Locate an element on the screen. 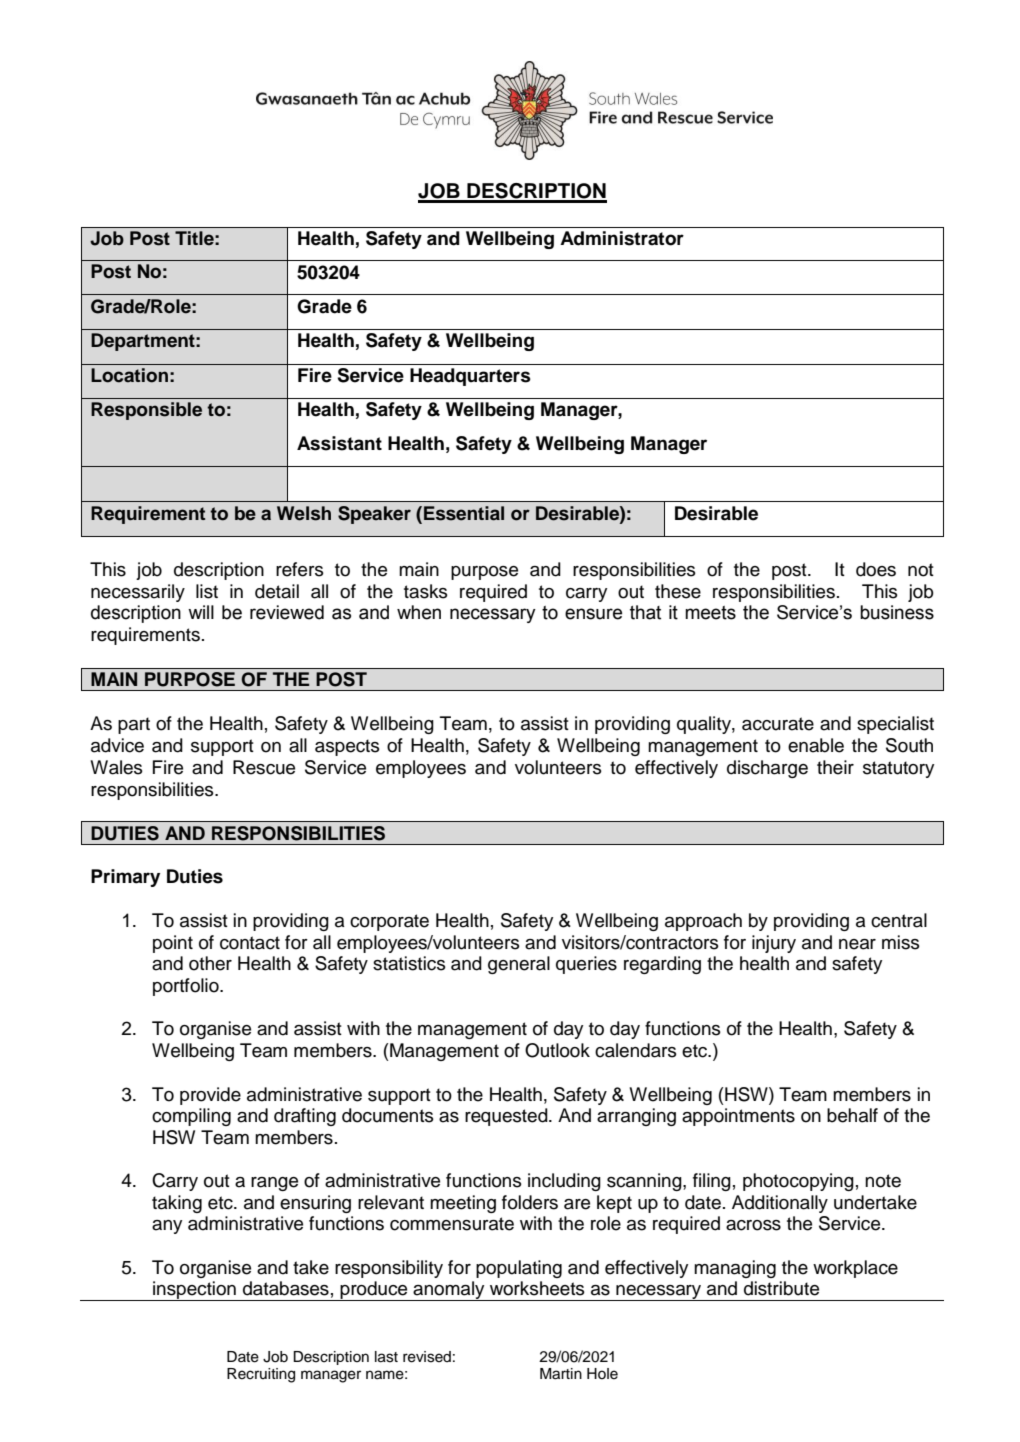 This screenshot has width=1020, height=1442. will is located at coordinates (201, 612).
